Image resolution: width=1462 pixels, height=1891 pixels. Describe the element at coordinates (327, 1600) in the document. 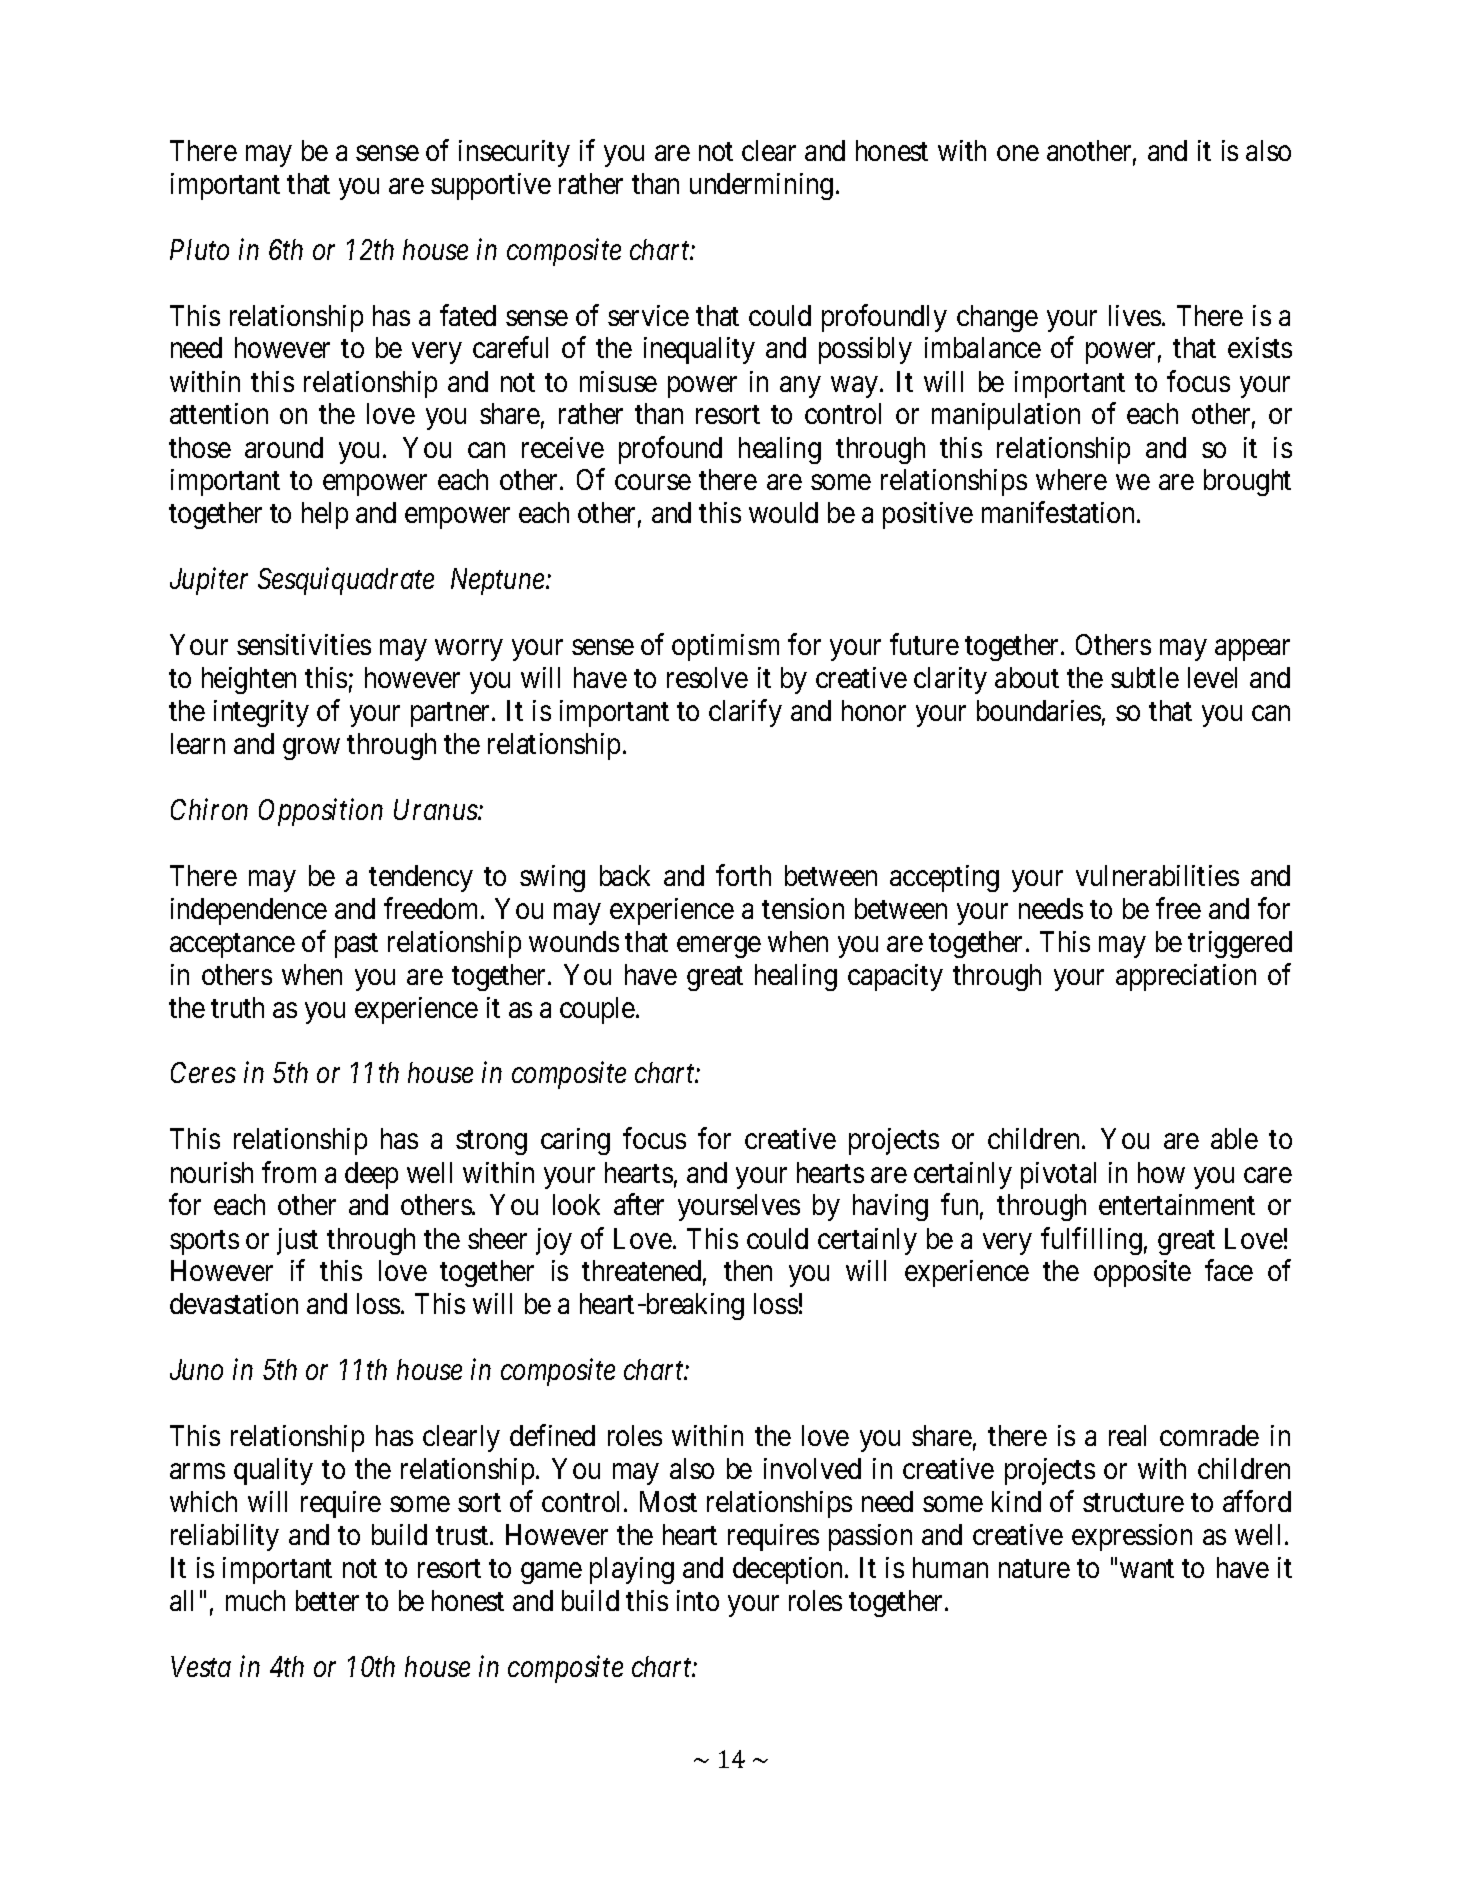

I see `better` at that location.
